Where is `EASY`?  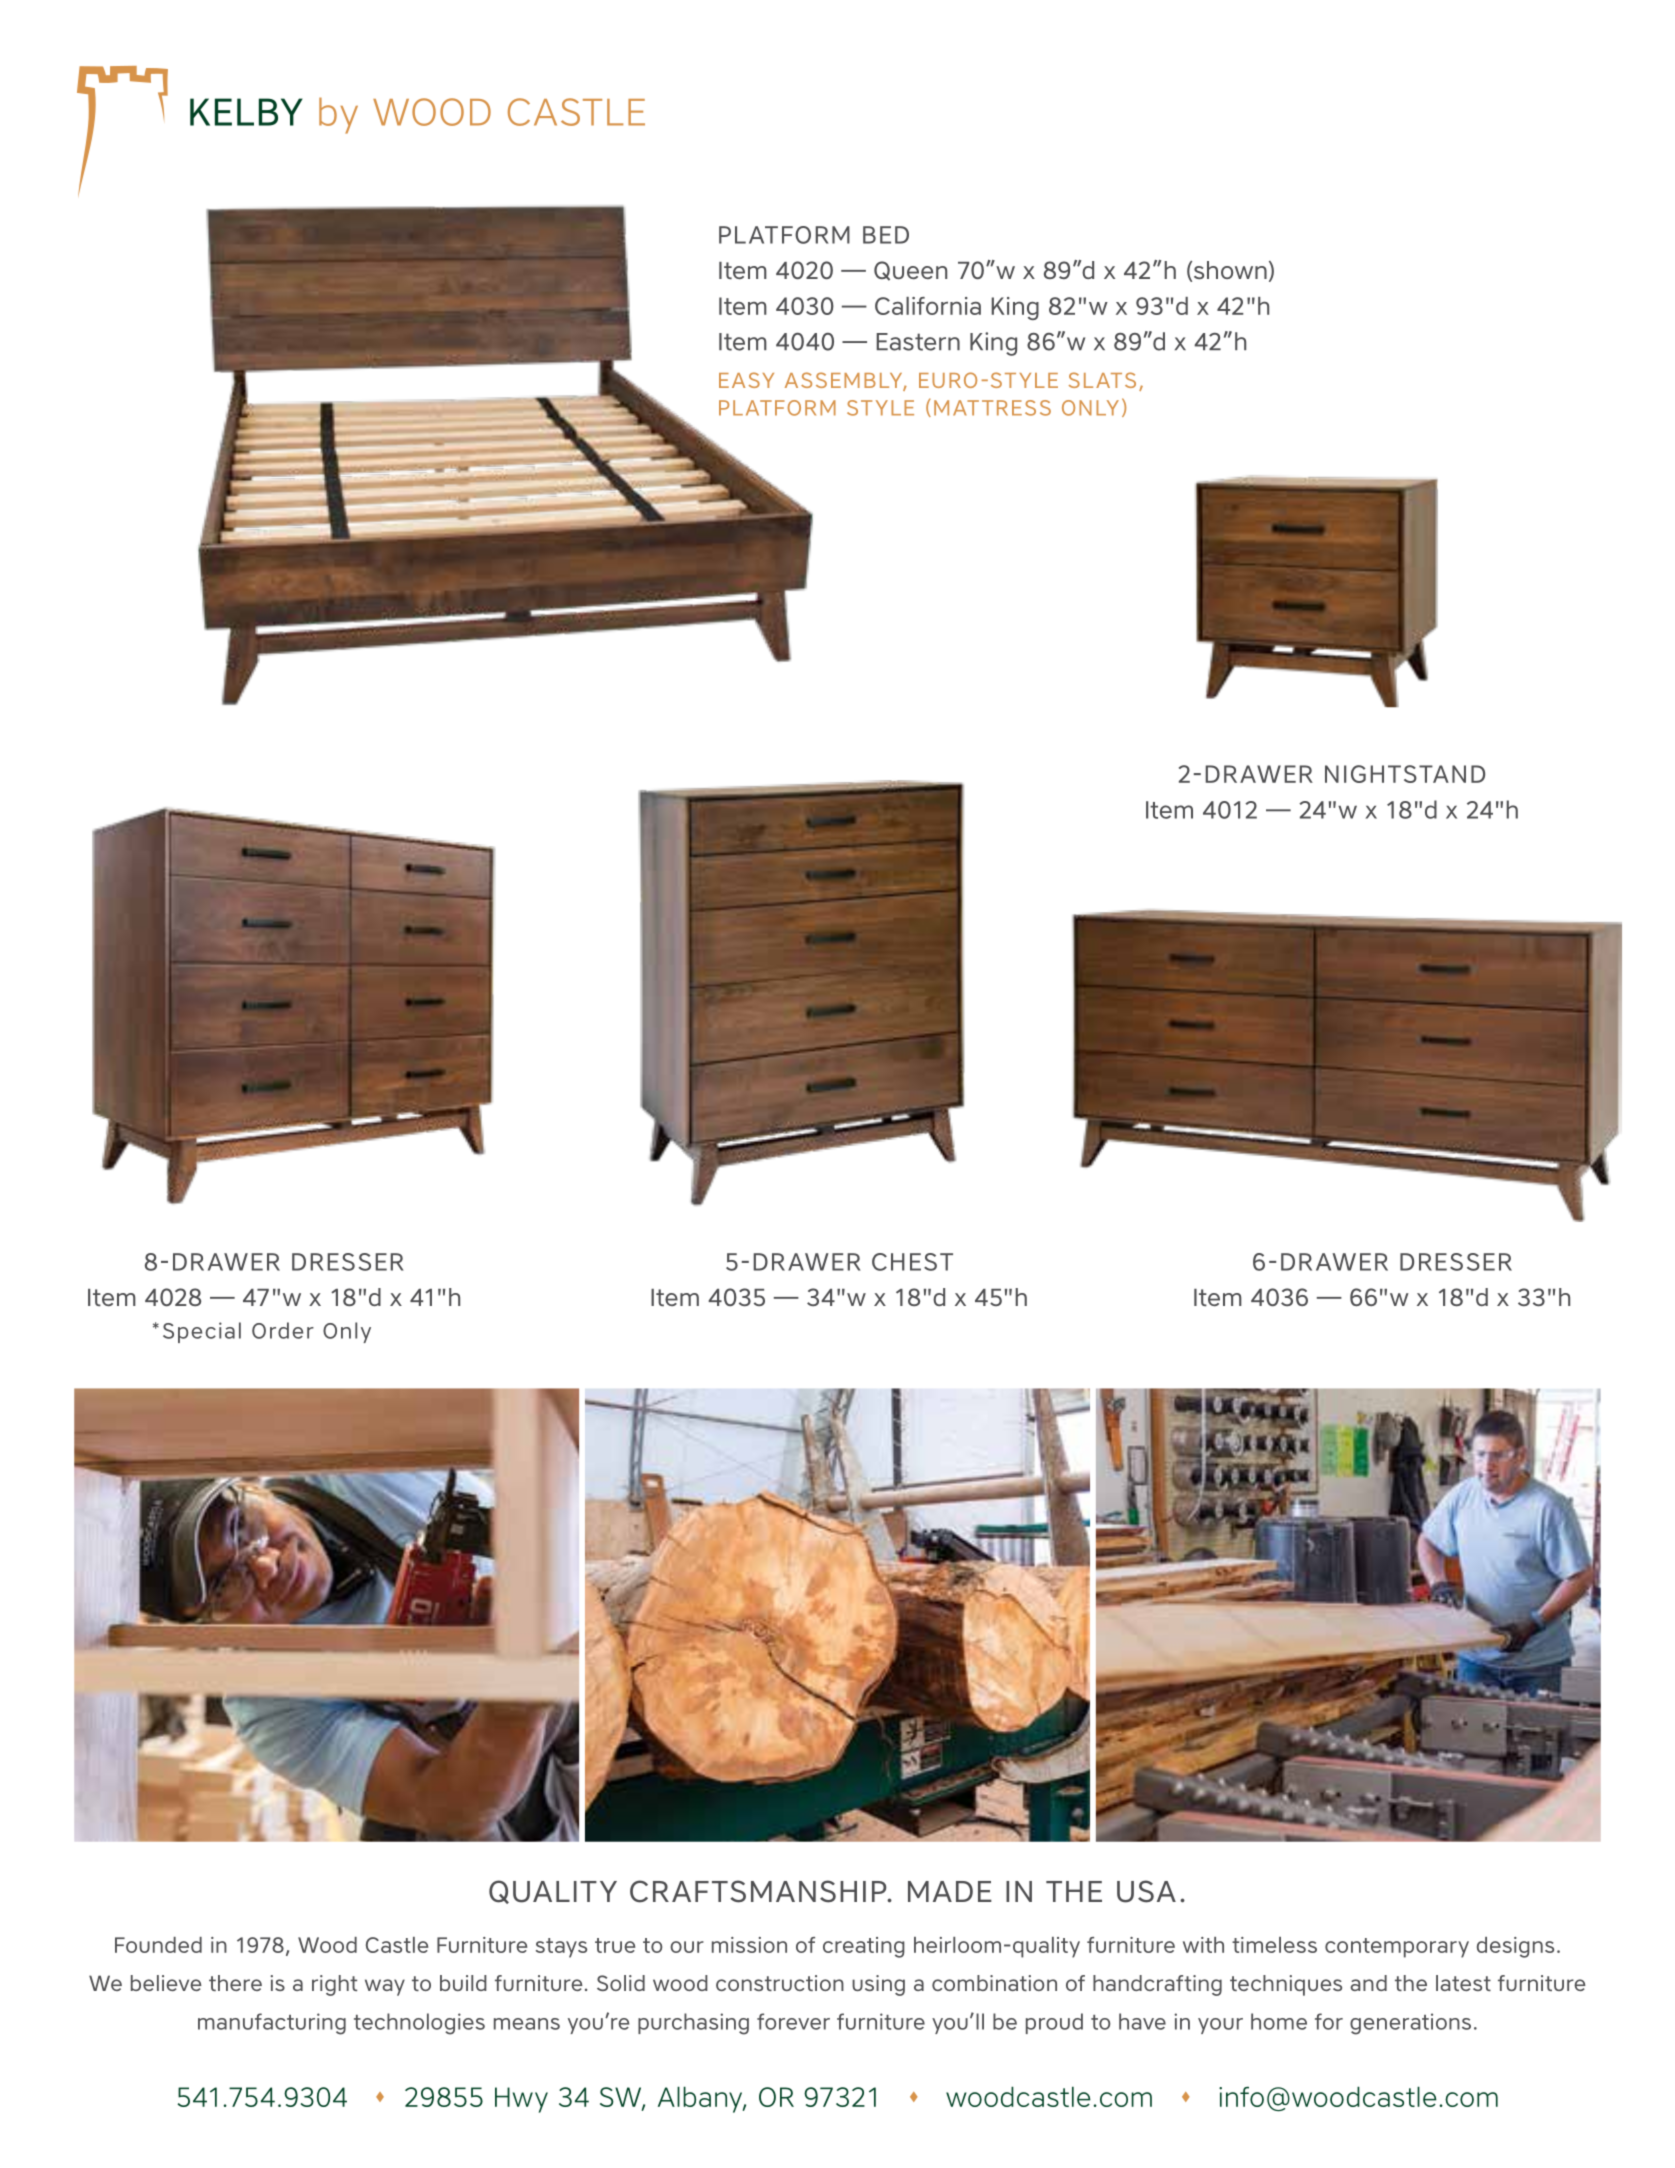 EASY is located at coordinates (746, 380).
